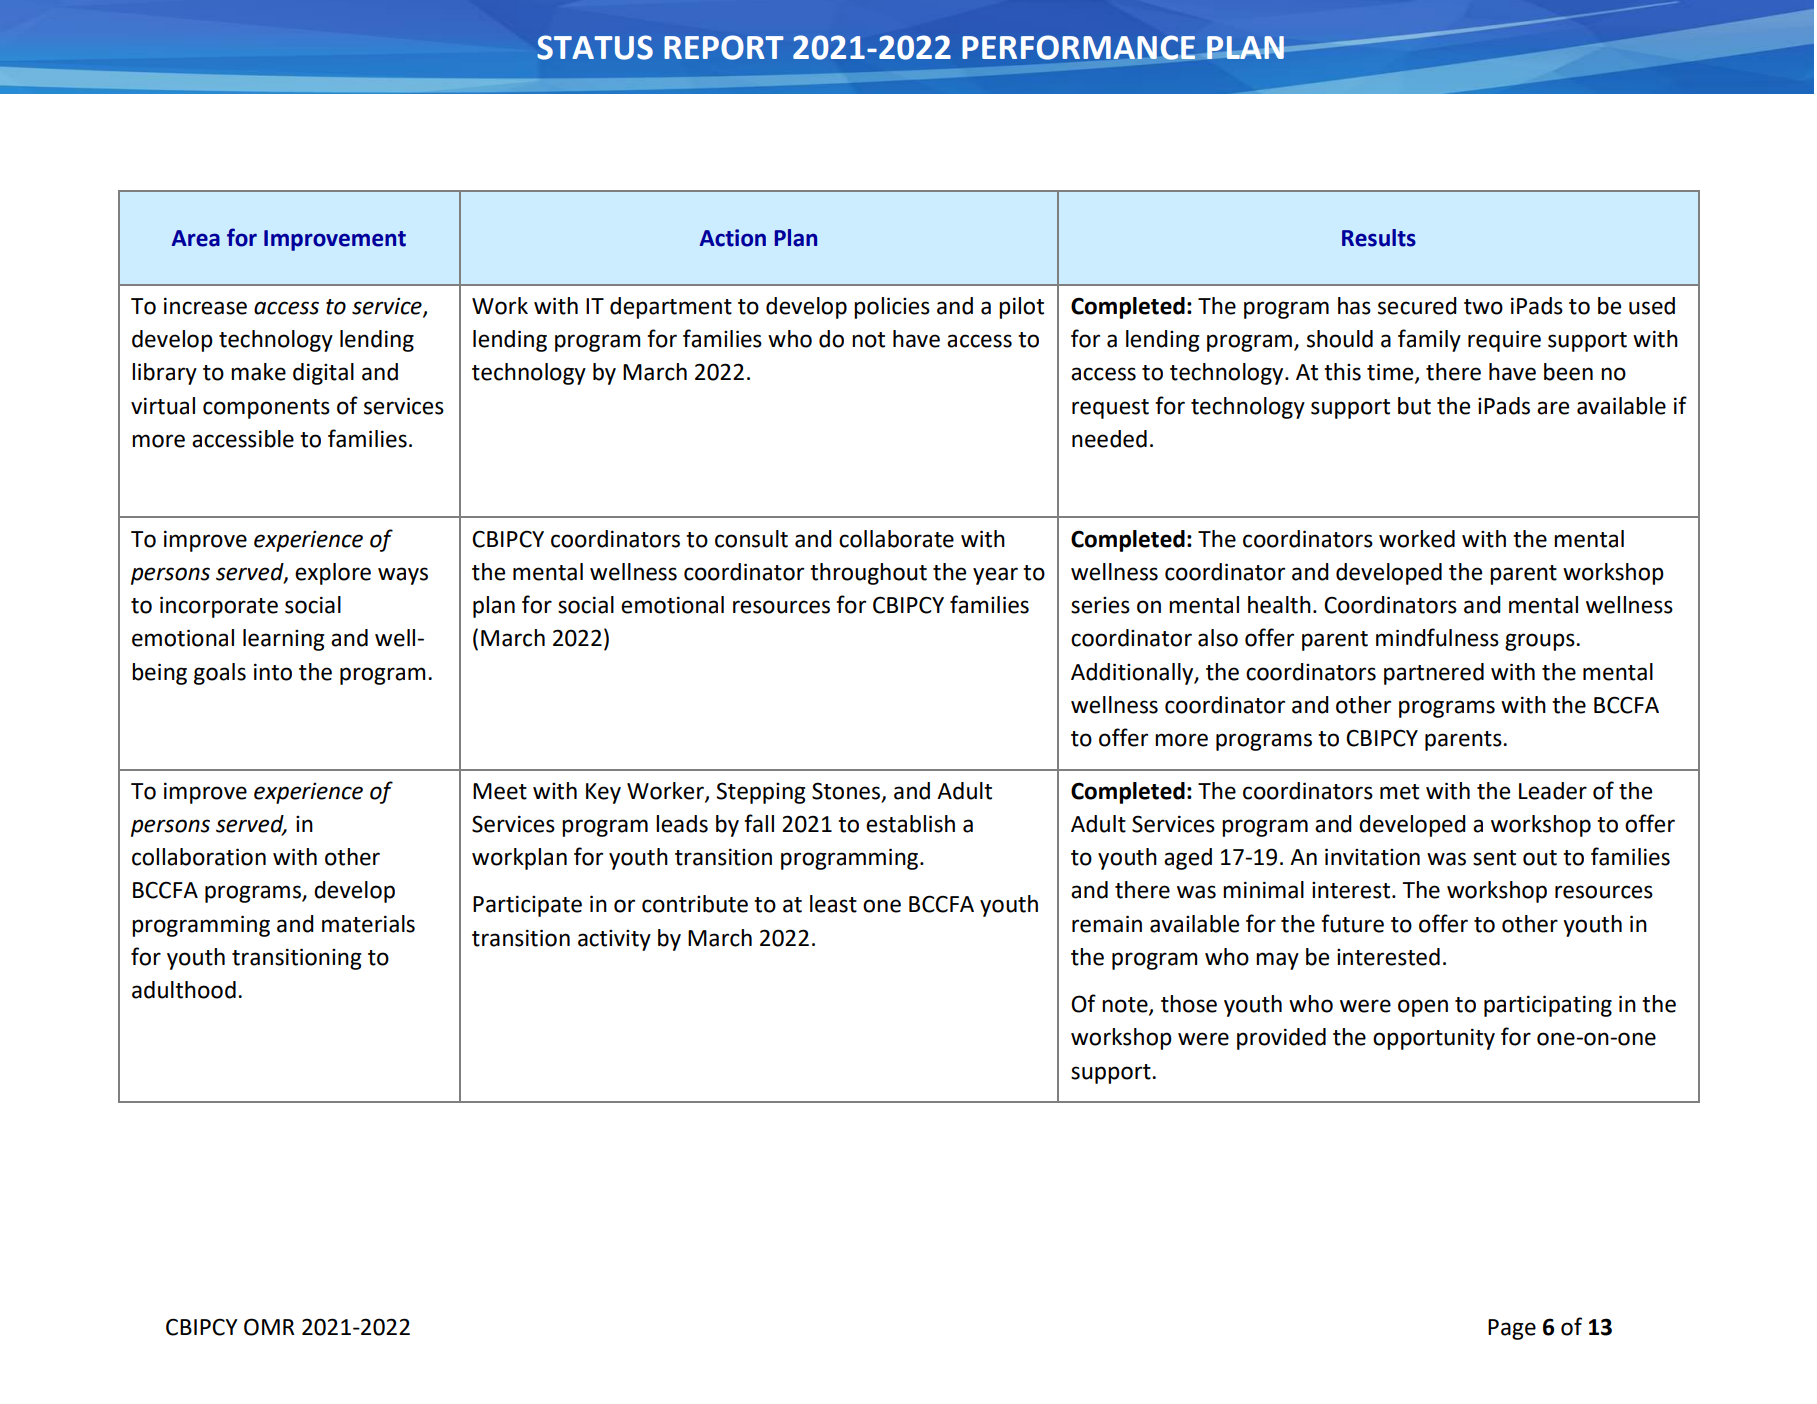 Image resolution: width=1817 pixels, height=1404 pixels. I want to click on into, so click(273, 672).
